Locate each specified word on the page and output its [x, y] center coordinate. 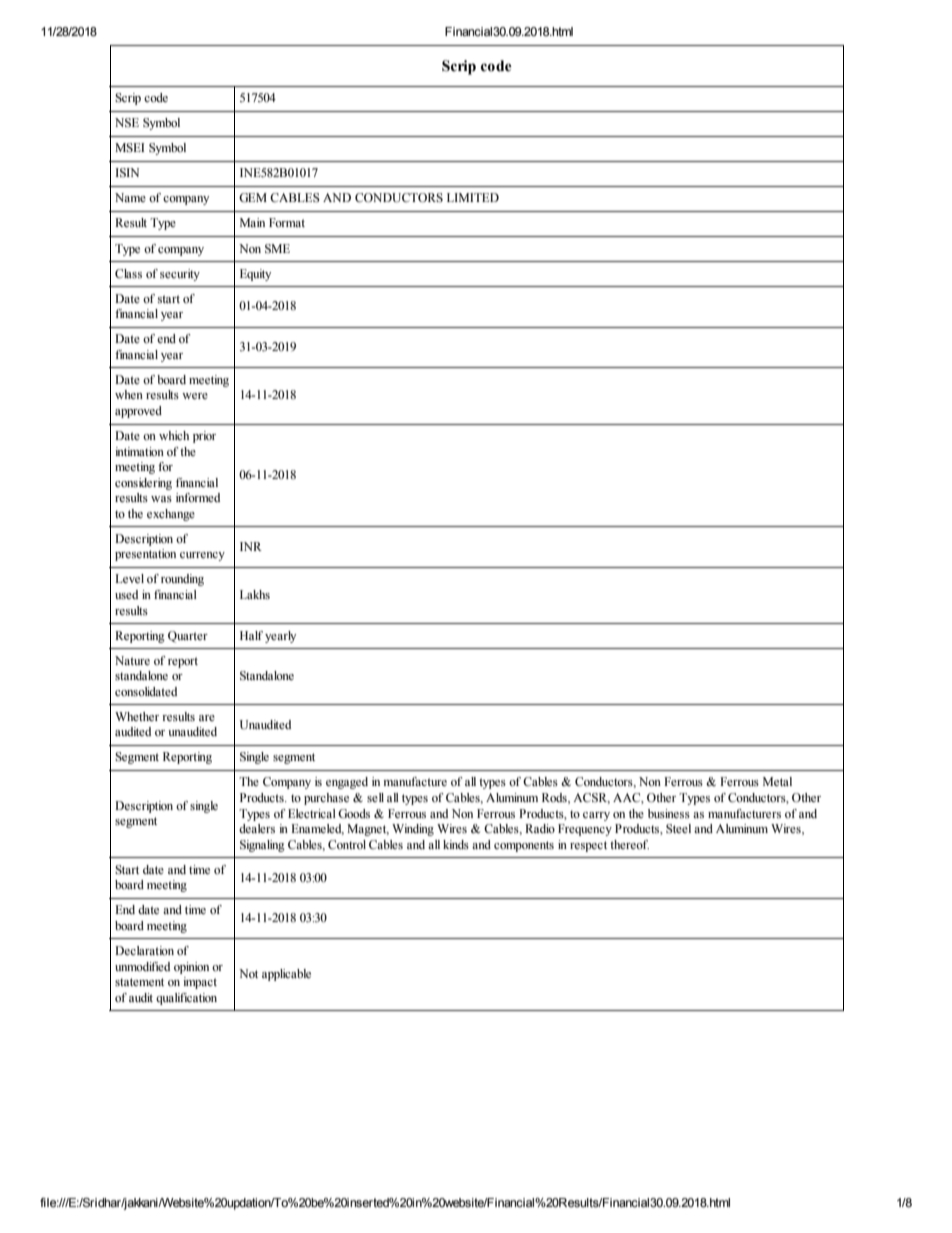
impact [200, 983]
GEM [253, 198]
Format [287, 222]
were [195, 396]
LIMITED [473, 197]
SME [277, 248]
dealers [257, 828]
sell [375, 797]
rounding [182, 580]
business [669, 813]
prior [204, 437]
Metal [777, 781]
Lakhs [255, 594]
